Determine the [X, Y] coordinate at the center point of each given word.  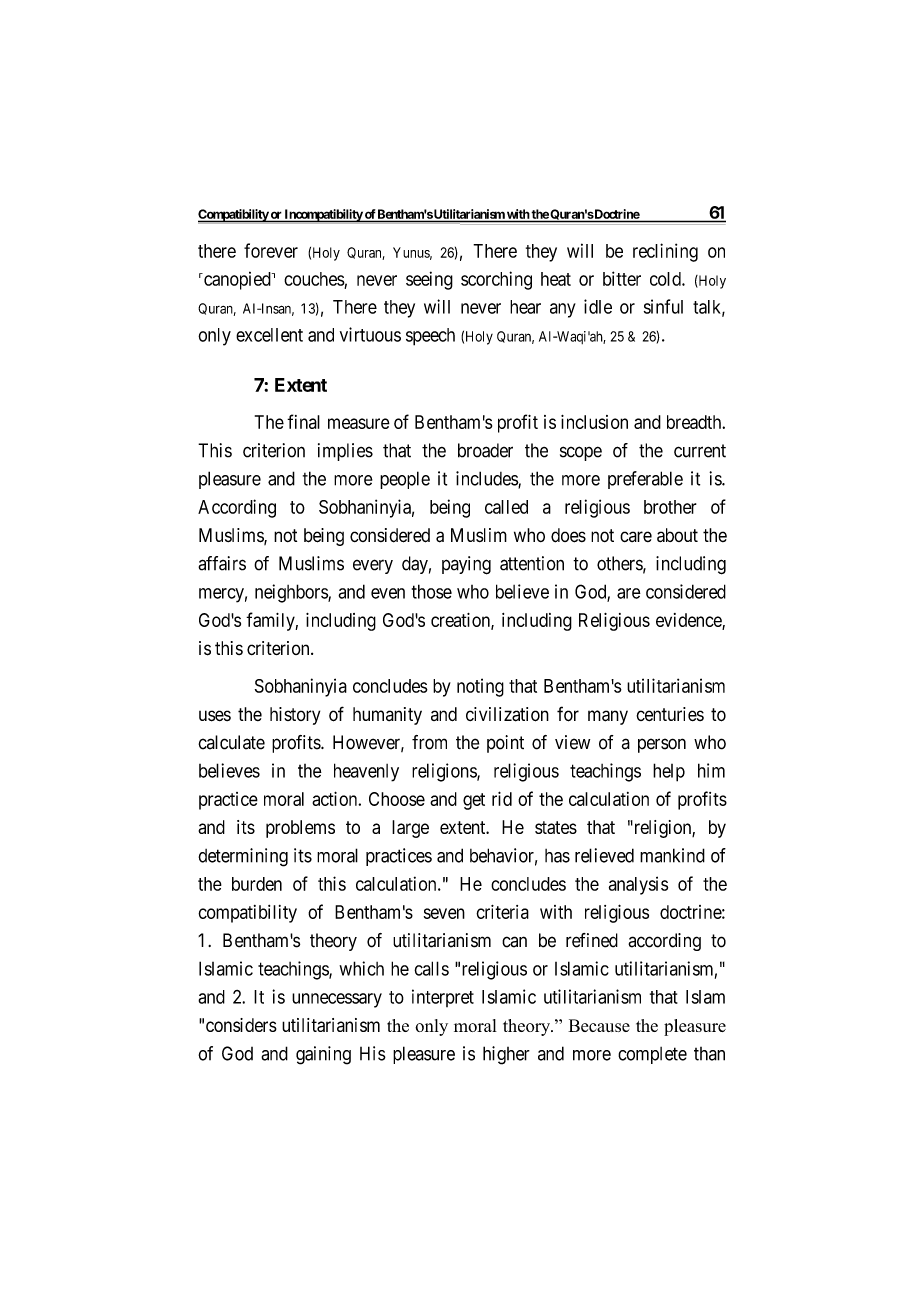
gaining [323, 1055]
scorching [496, 280]
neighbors [292, 593]
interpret [443, 998]
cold [666, 279]
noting [480, 687]
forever [271, 250]
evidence [689, 621]
